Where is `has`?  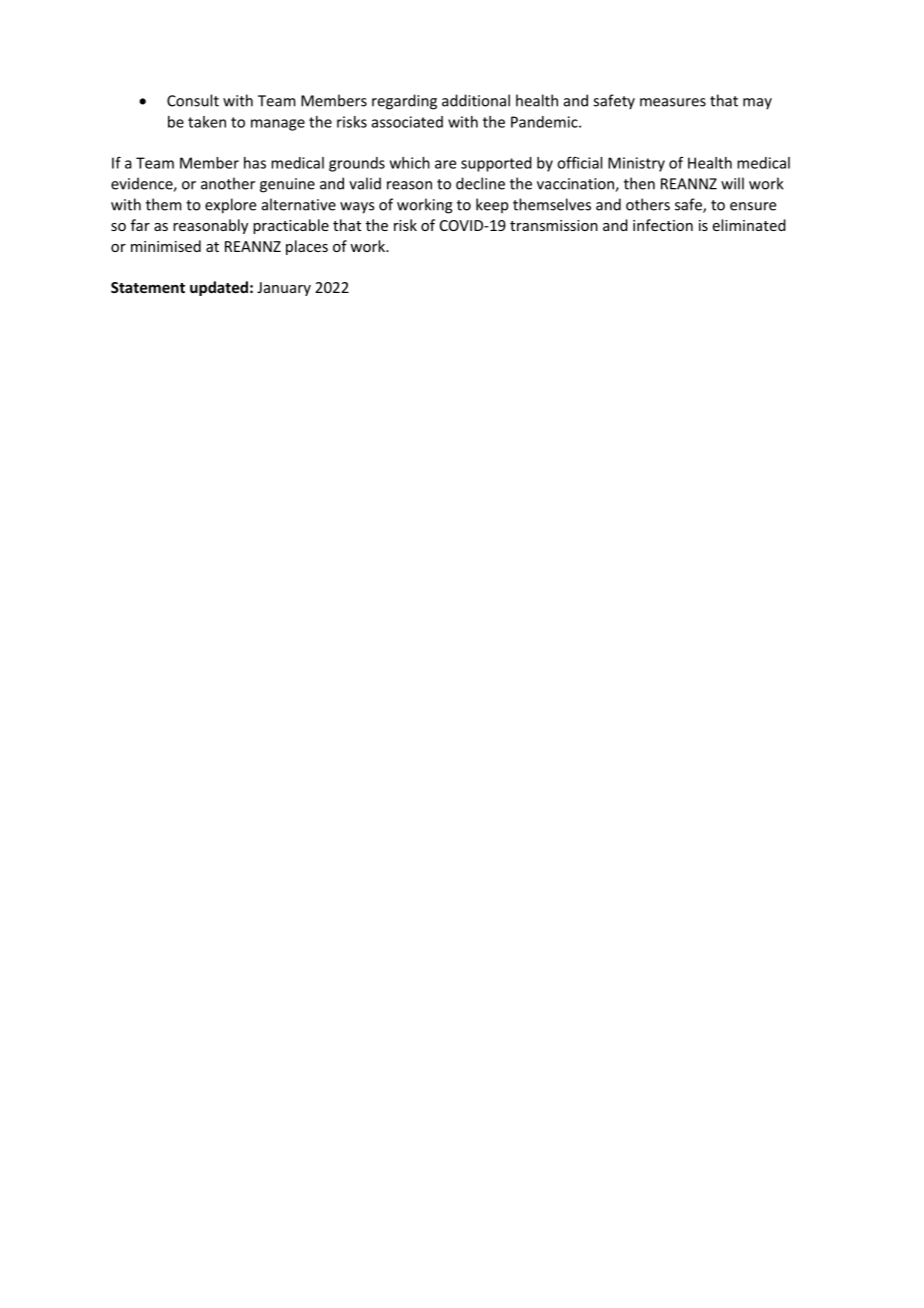 has is located at coordinates (255, 163).
